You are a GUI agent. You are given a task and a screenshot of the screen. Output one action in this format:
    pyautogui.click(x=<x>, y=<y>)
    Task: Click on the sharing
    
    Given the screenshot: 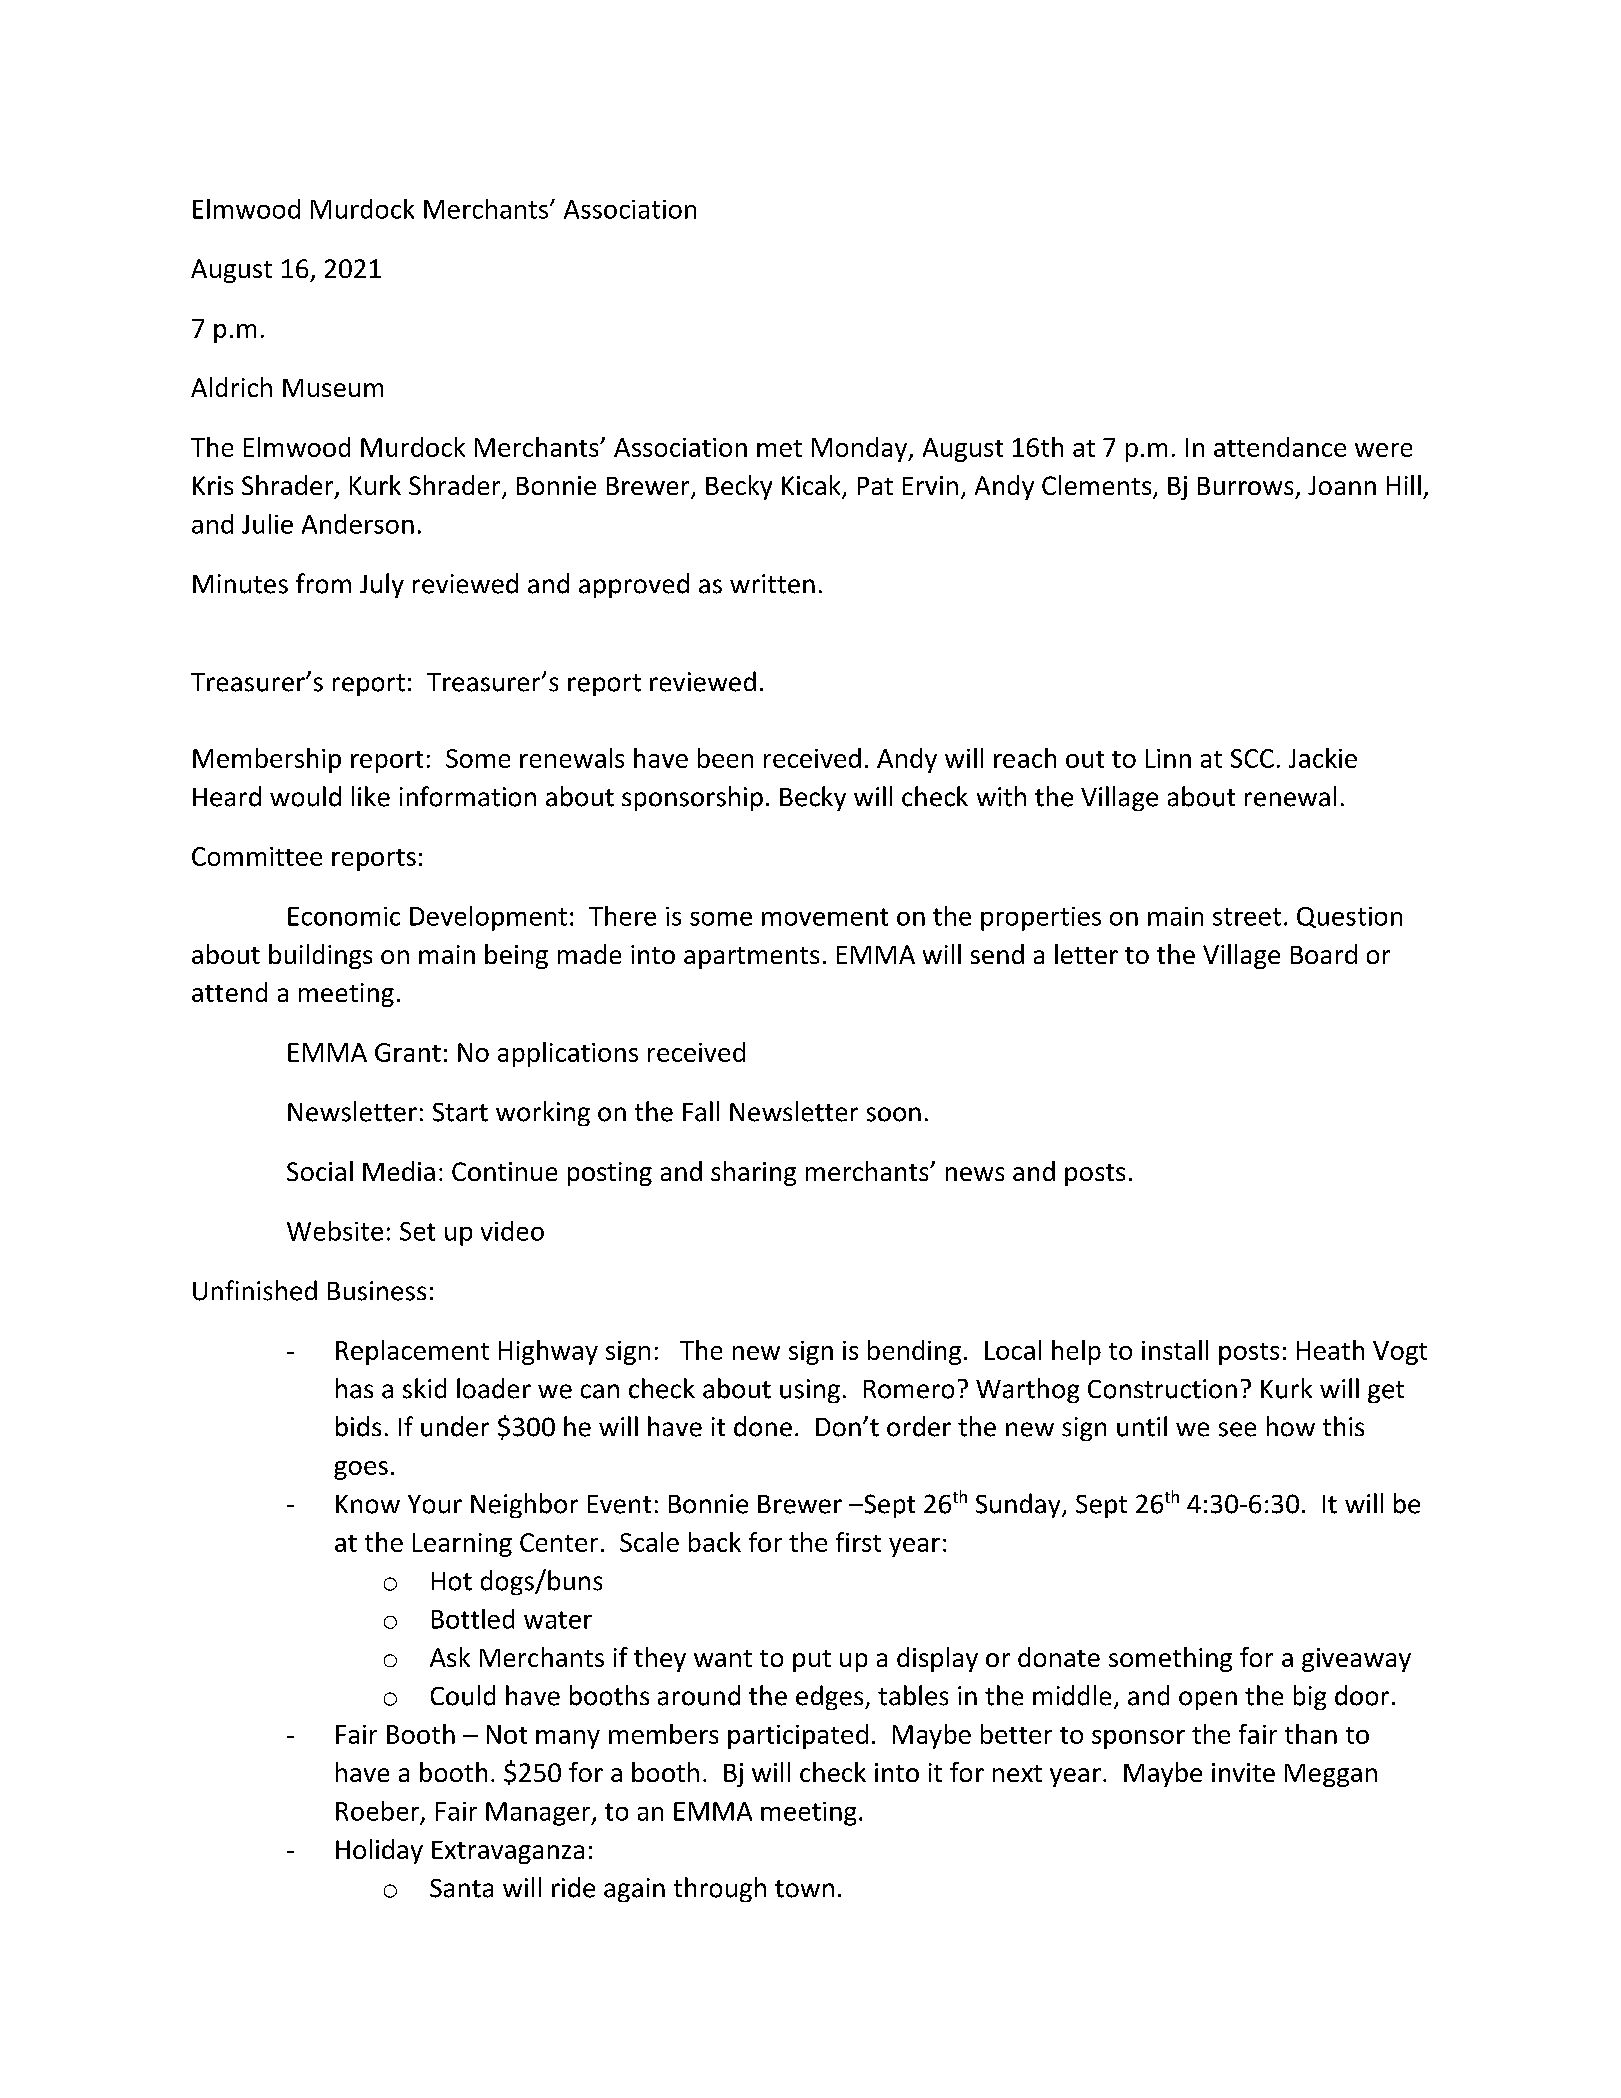 What is the action you would take?
    pyautogui.click(x=753, y=1173)
